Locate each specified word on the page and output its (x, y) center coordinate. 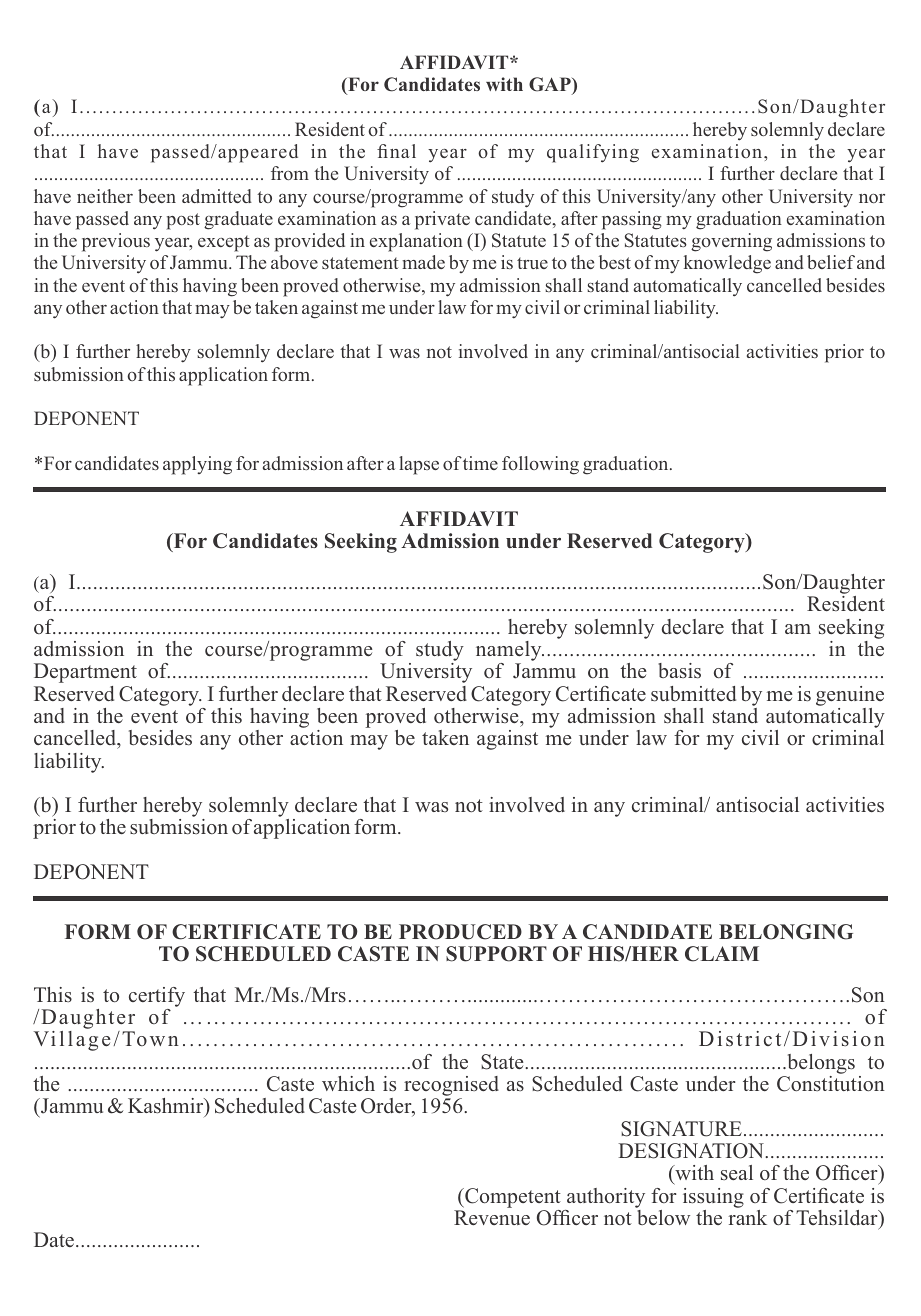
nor (872, 198)
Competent (512, 1198)
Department (85, 673)
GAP (551, 85)
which (348, 1083)
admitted (217, 196)
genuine (850, 696)
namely (510, 652)
